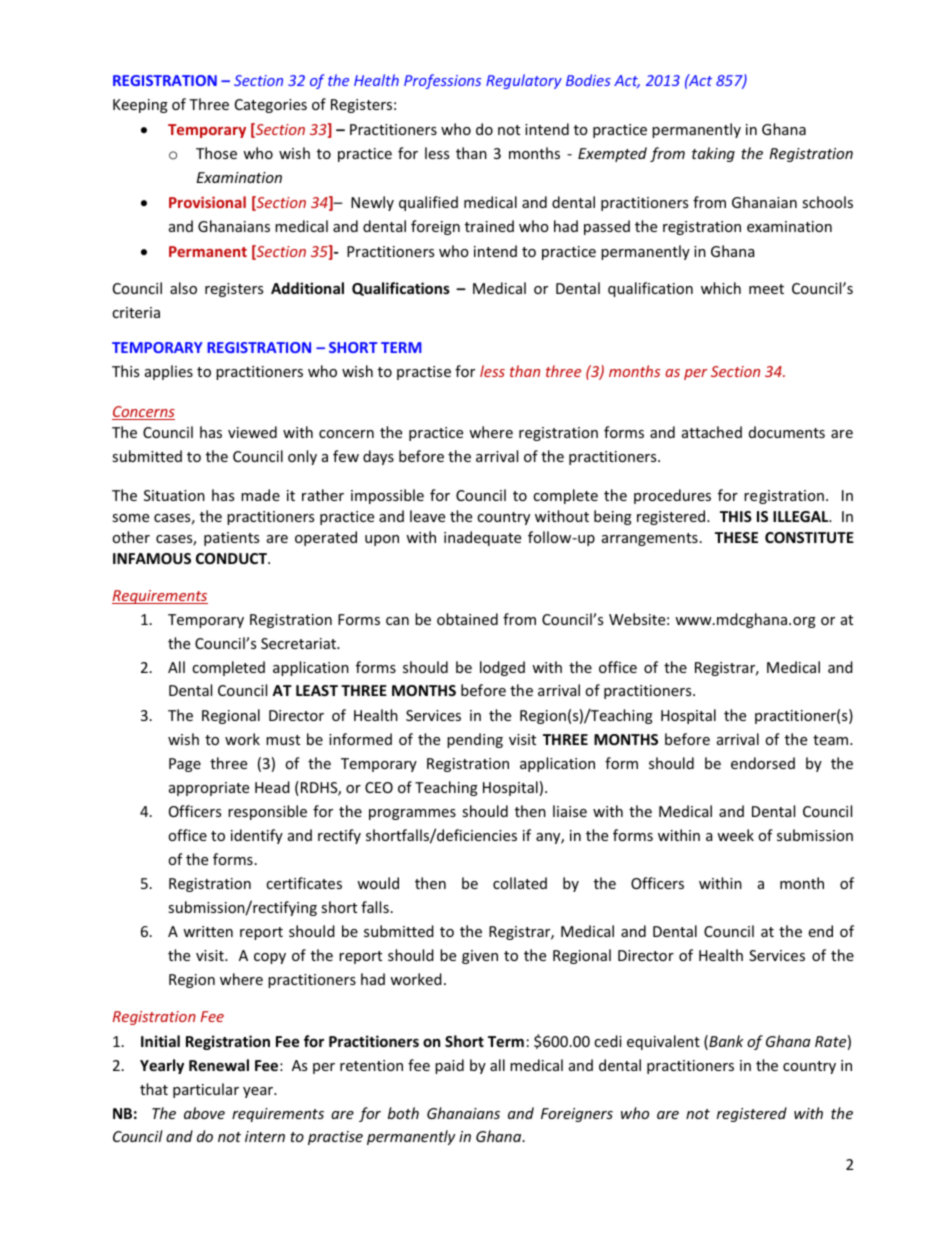  Describe the element at coordinates (252, 432) in the document. I see `viewed` at that location.
